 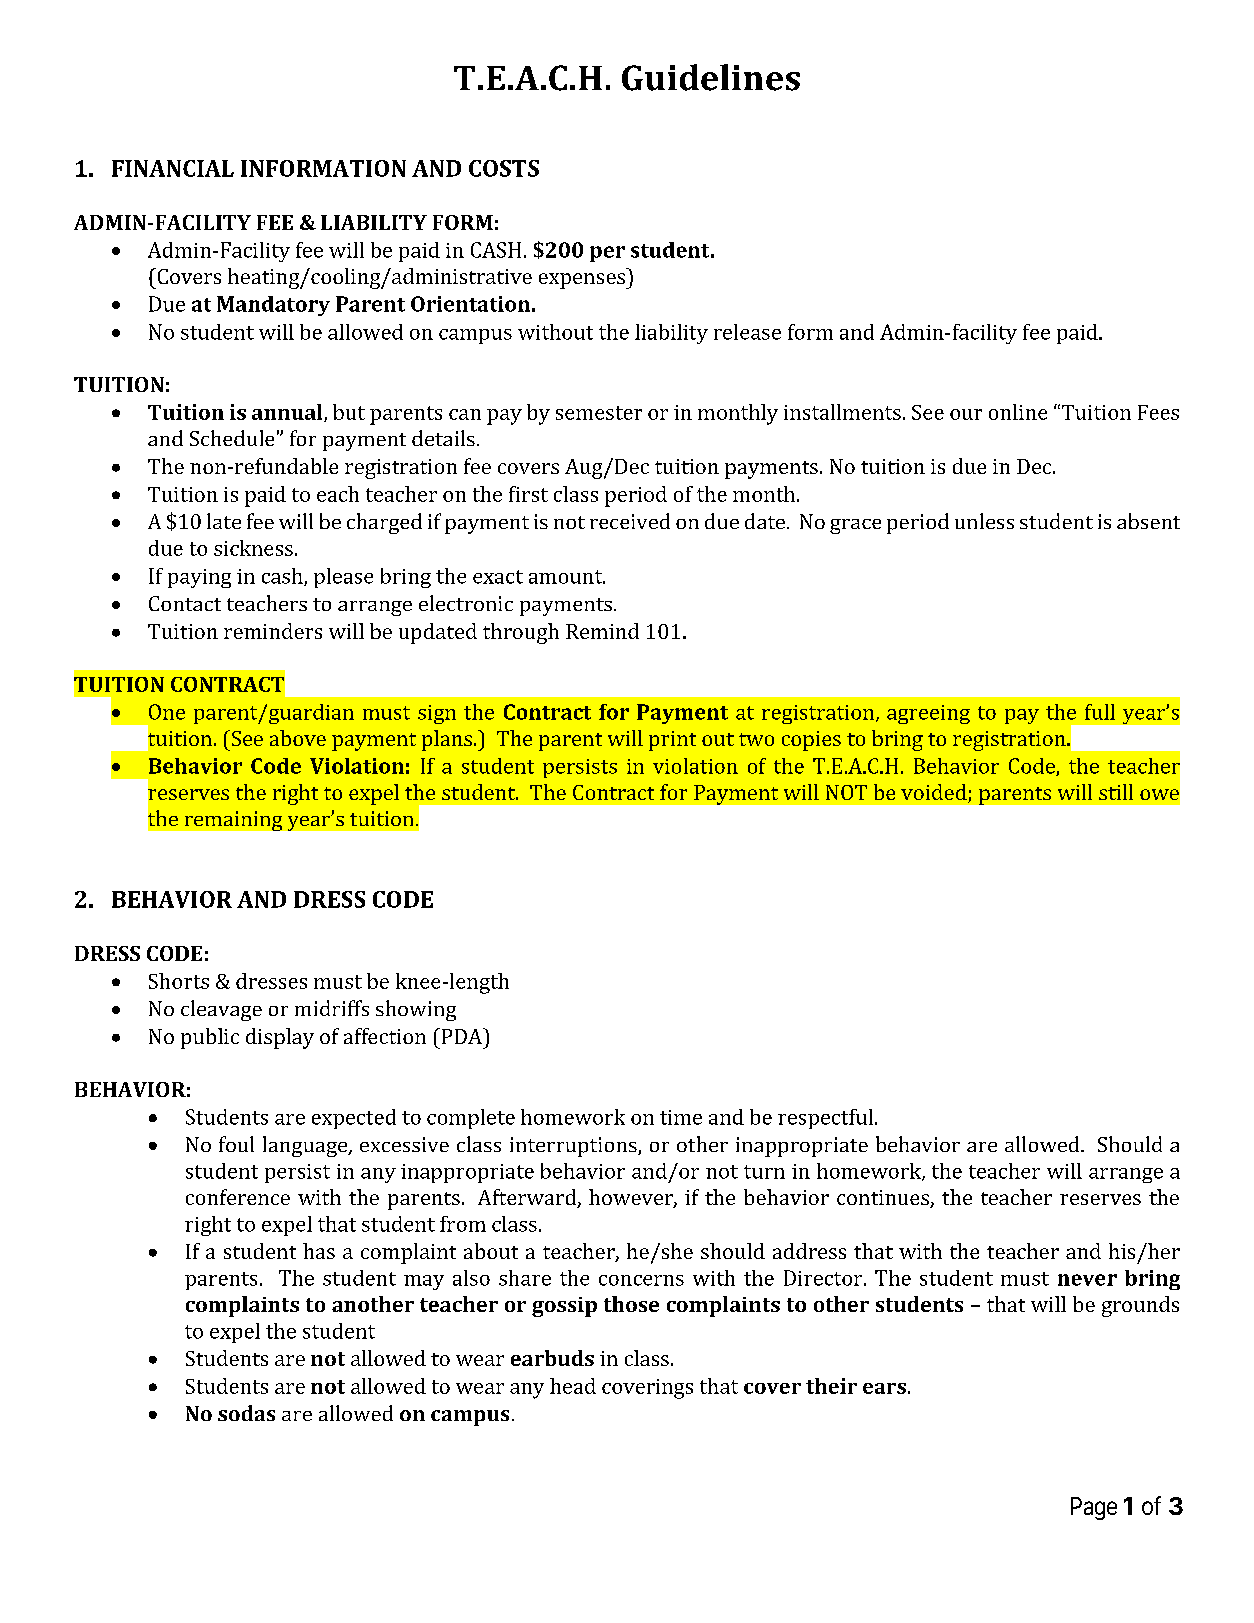 What do you see at coordinates (630, 521) in the screenshot?
I see `received` at bounding box center [630, 521].
